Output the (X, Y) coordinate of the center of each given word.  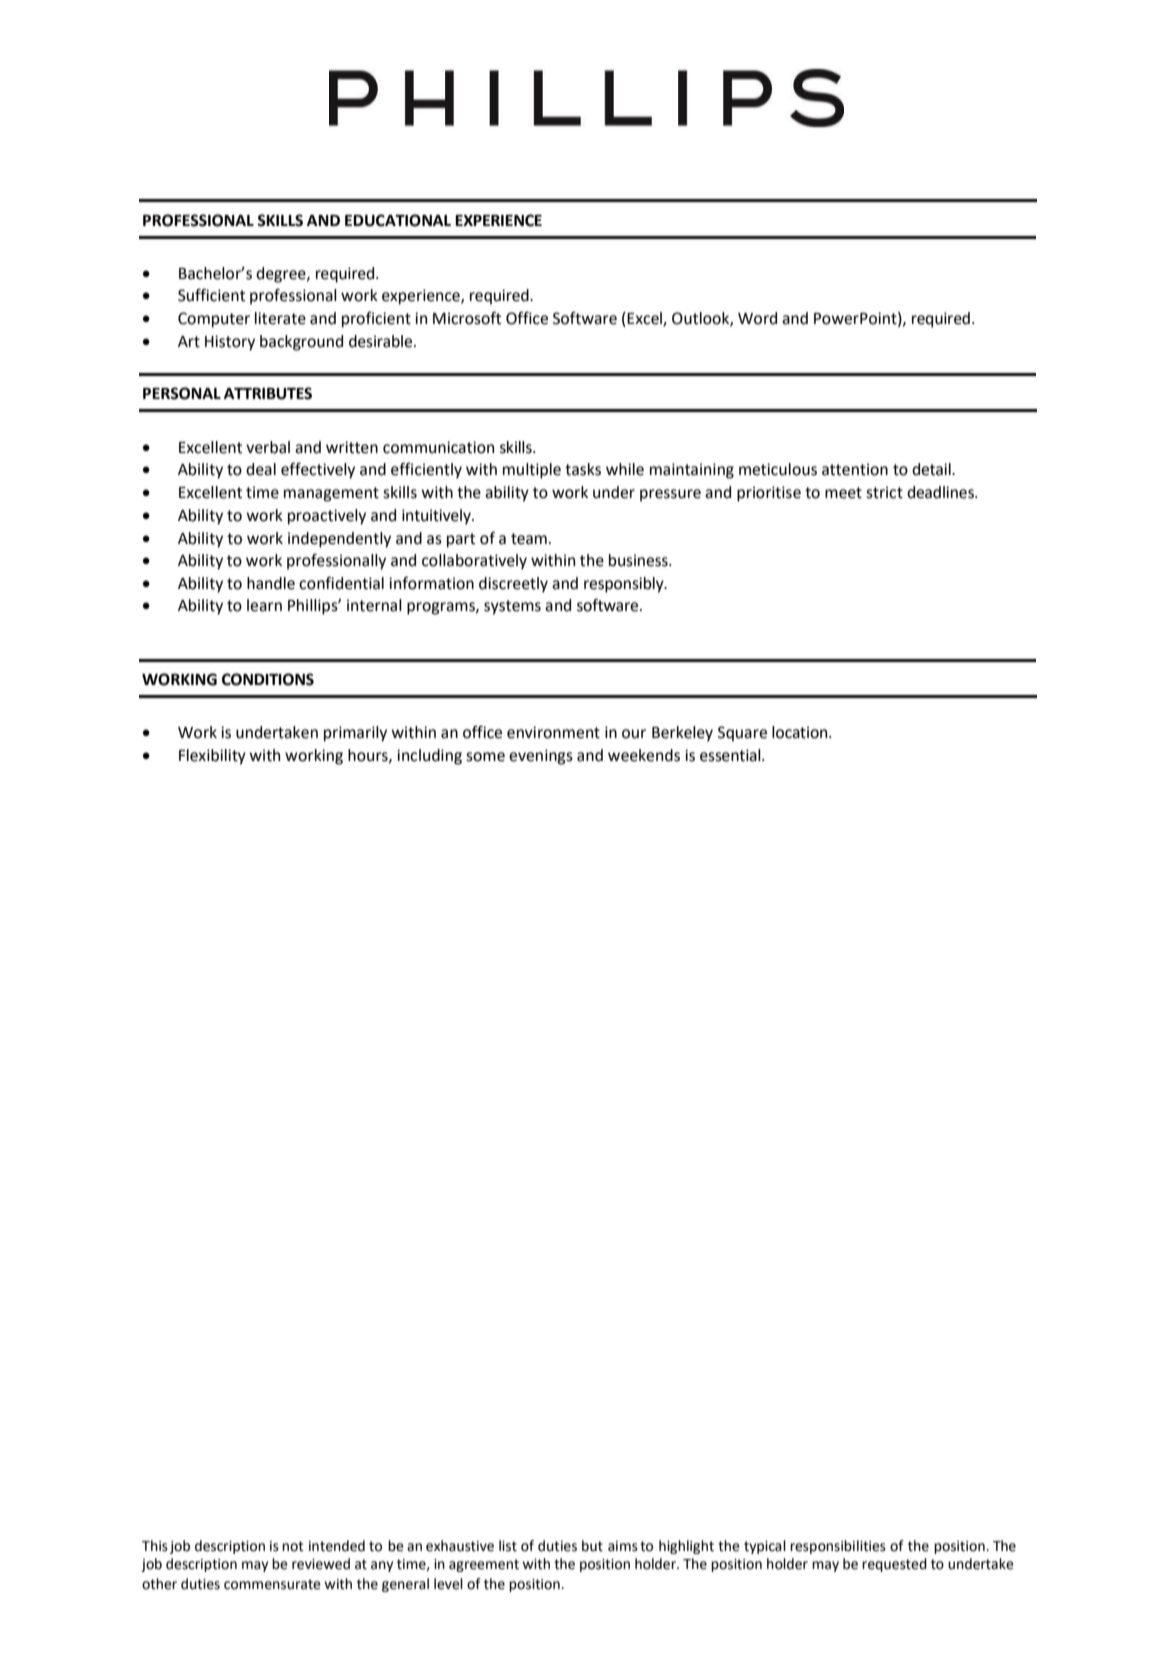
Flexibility (212, 757)
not (293, 1546)
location (801, 732)
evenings (541, 757)
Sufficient (211, 295)
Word (757, 318)
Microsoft (467, 318)
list (508, 1546)
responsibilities (838, 1547)
